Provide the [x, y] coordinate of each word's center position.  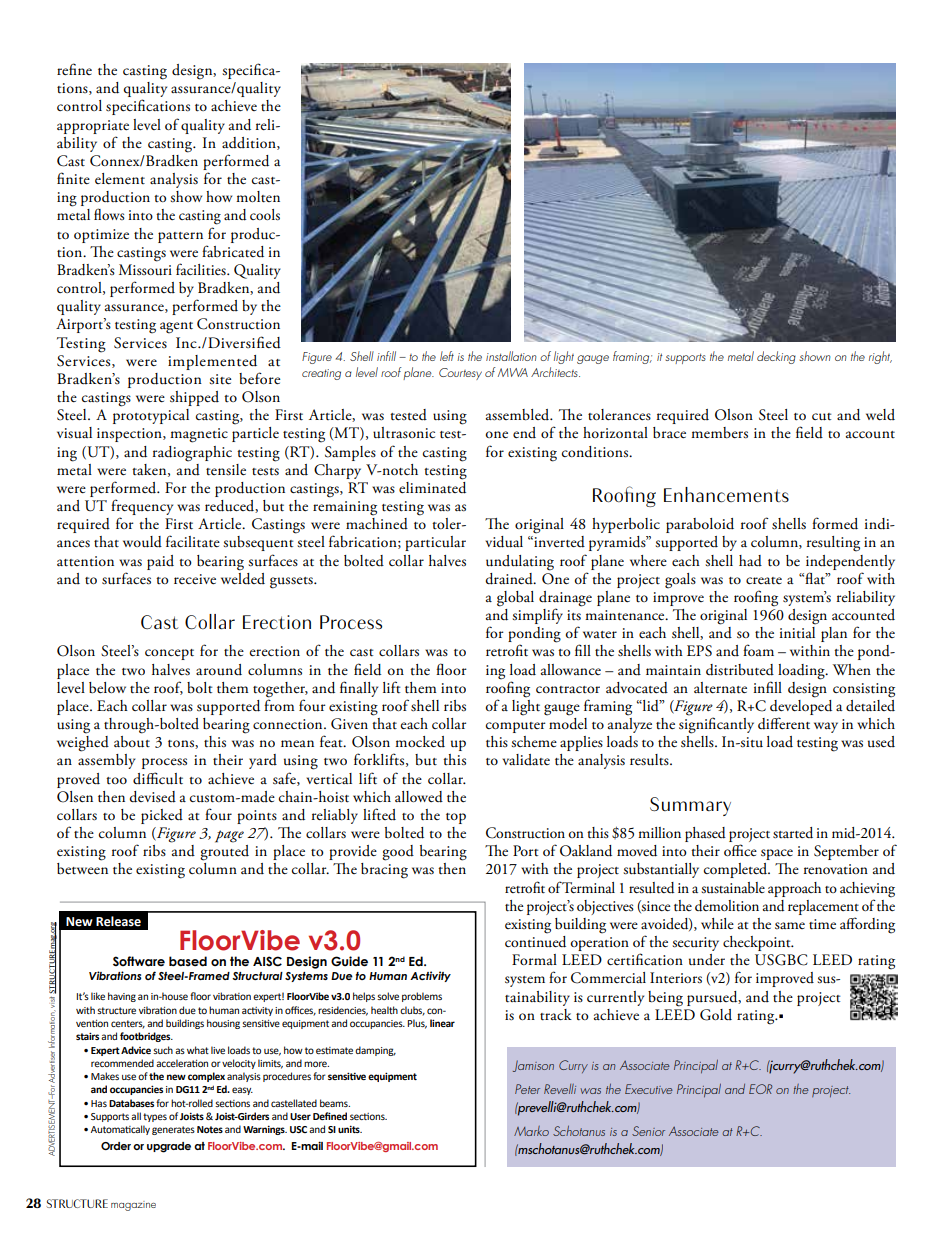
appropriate [93, 127]
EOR [760, 1089]
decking [776, 357]
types [155, 1117]
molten [258, 197]
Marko [531, 1131]
